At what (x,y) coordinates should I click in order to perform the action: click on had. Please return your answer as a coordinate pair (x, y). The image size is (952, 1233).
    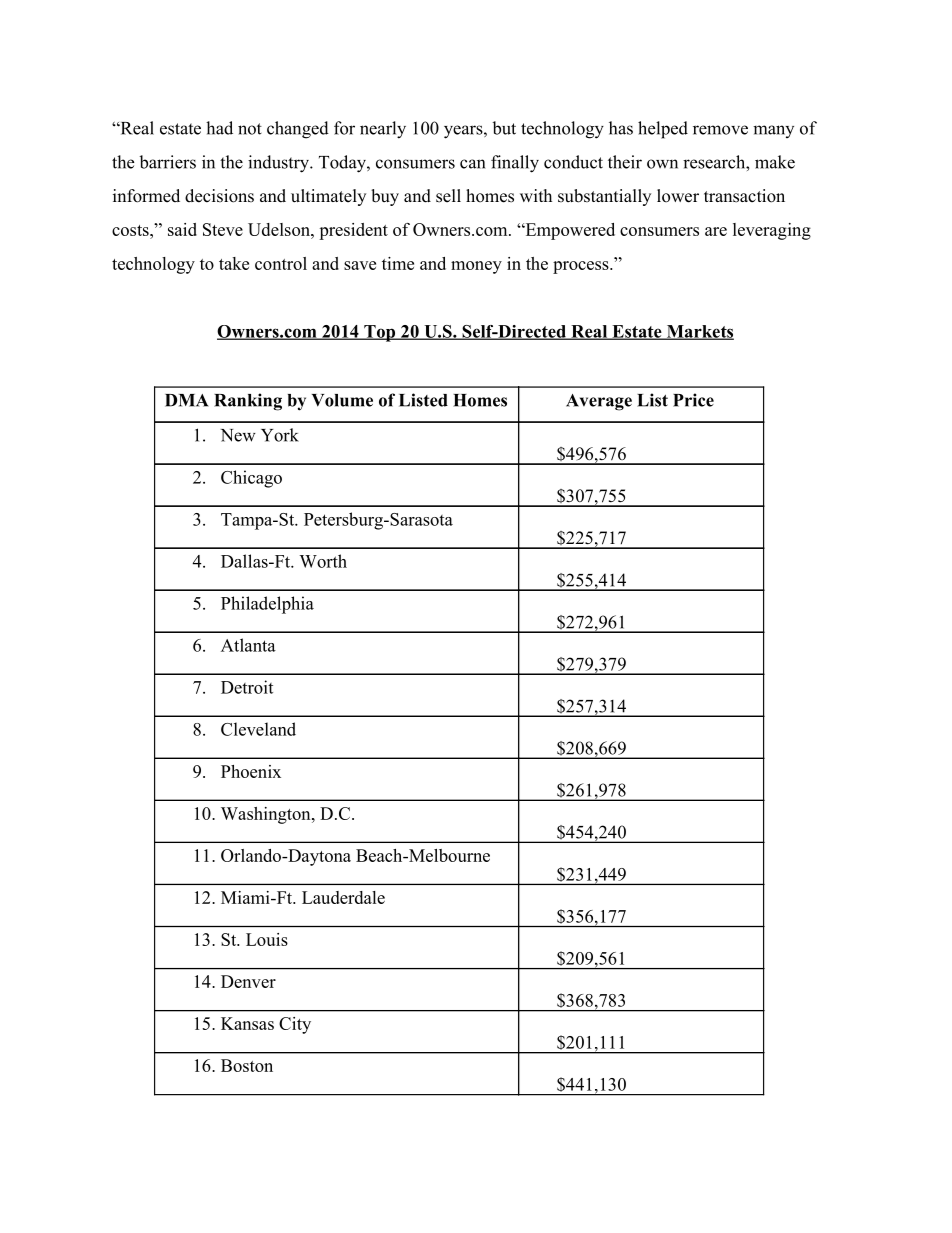
    Looking at the image, I should click on (219, 128).
